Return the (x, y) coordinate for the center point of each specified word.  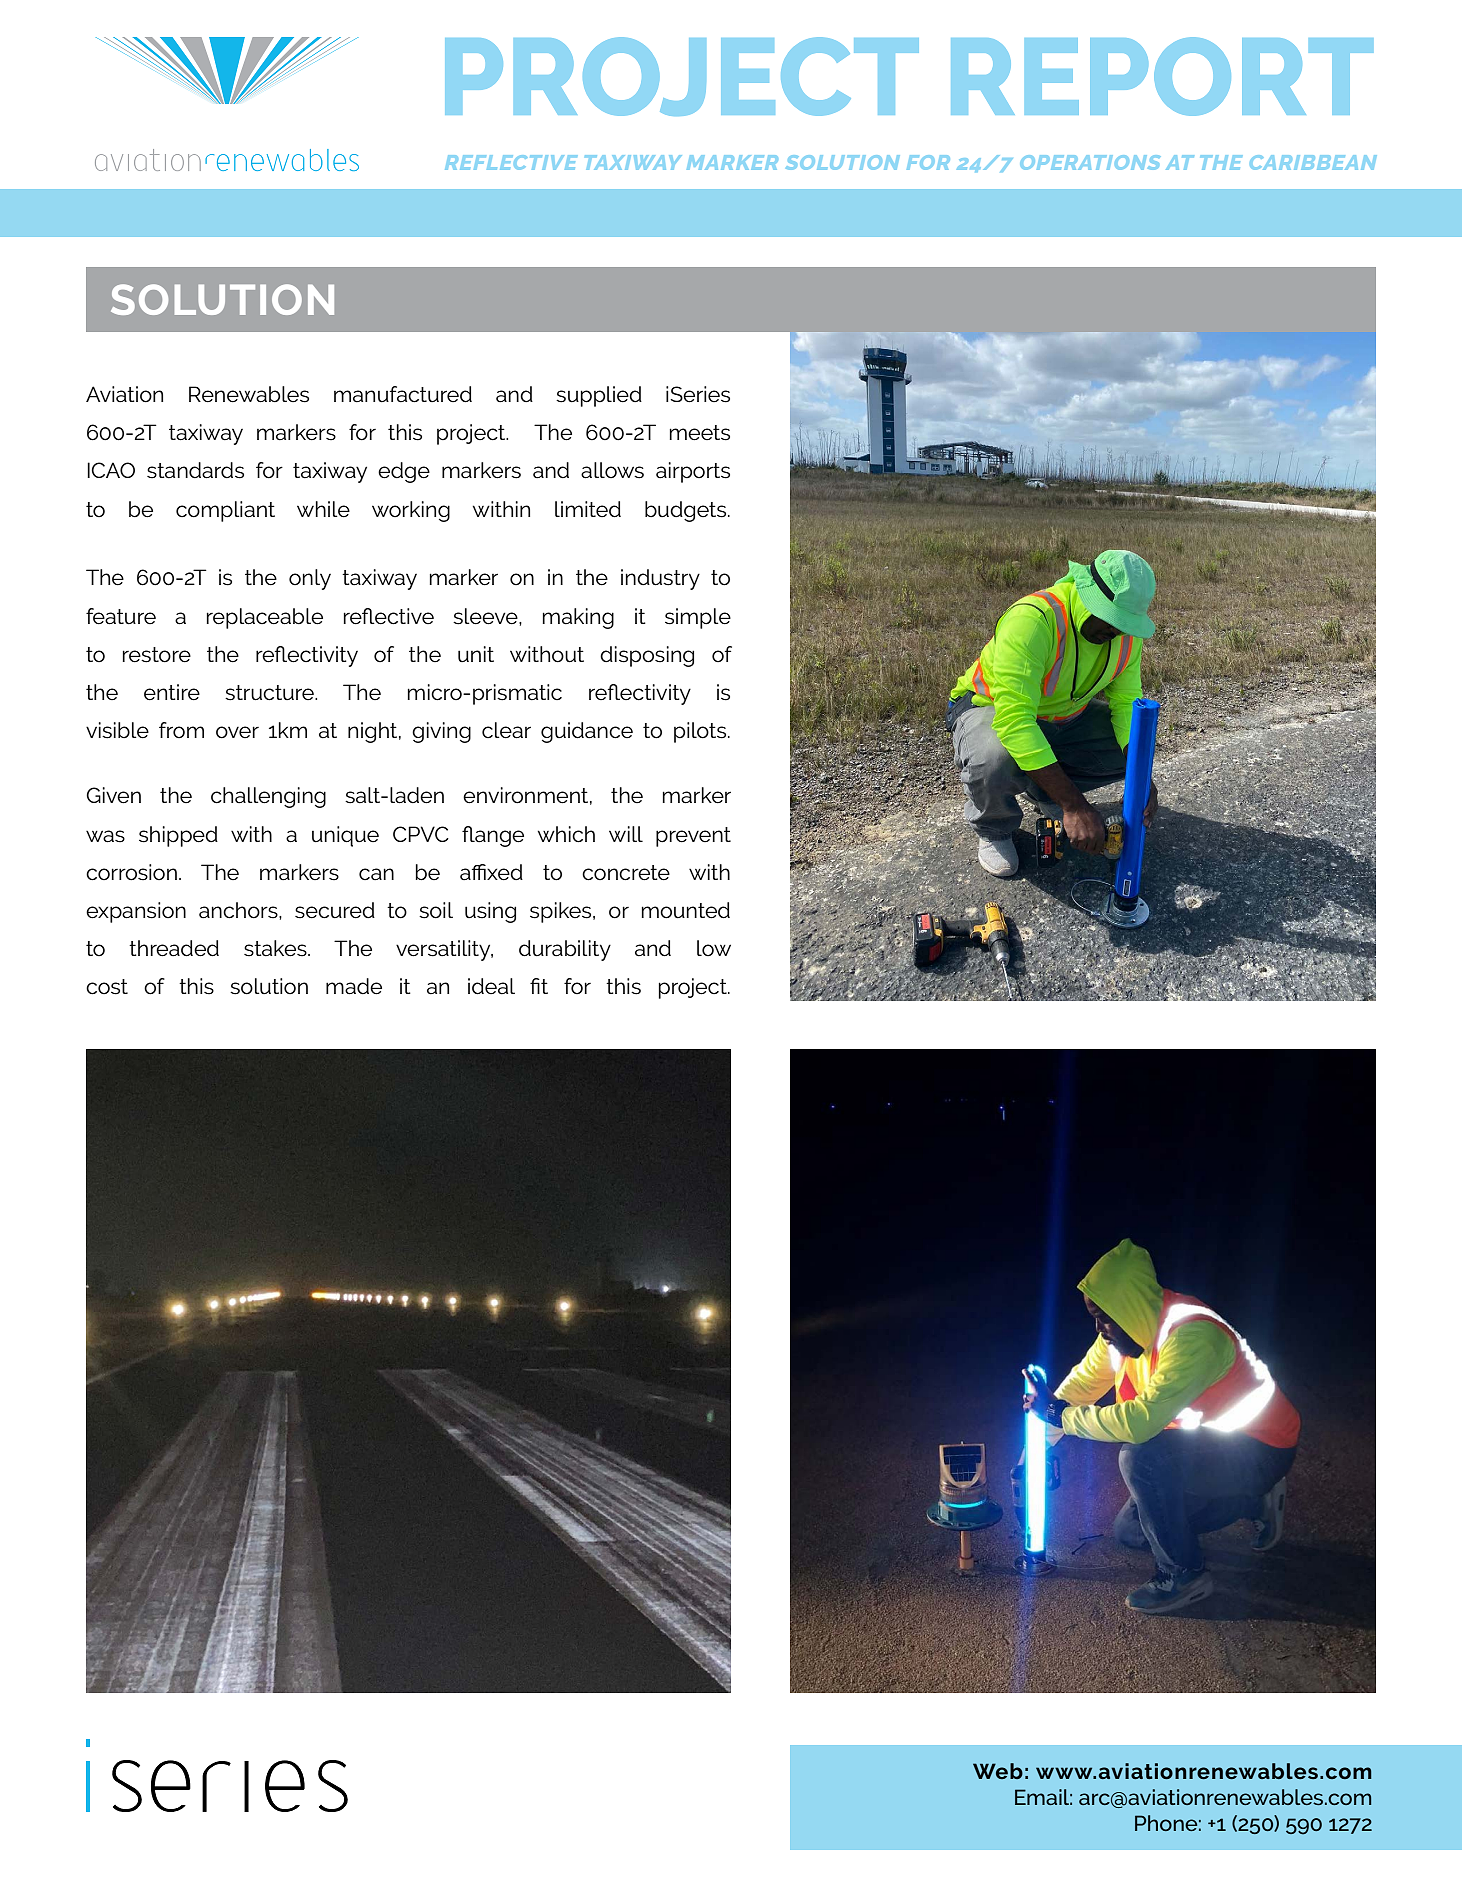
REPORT (1162, 76)
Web (998, 1771)
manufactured (403, 394)
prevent (693, 837)
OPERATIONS (1090, 162)
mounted (686, 910)
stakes (276, 948)
